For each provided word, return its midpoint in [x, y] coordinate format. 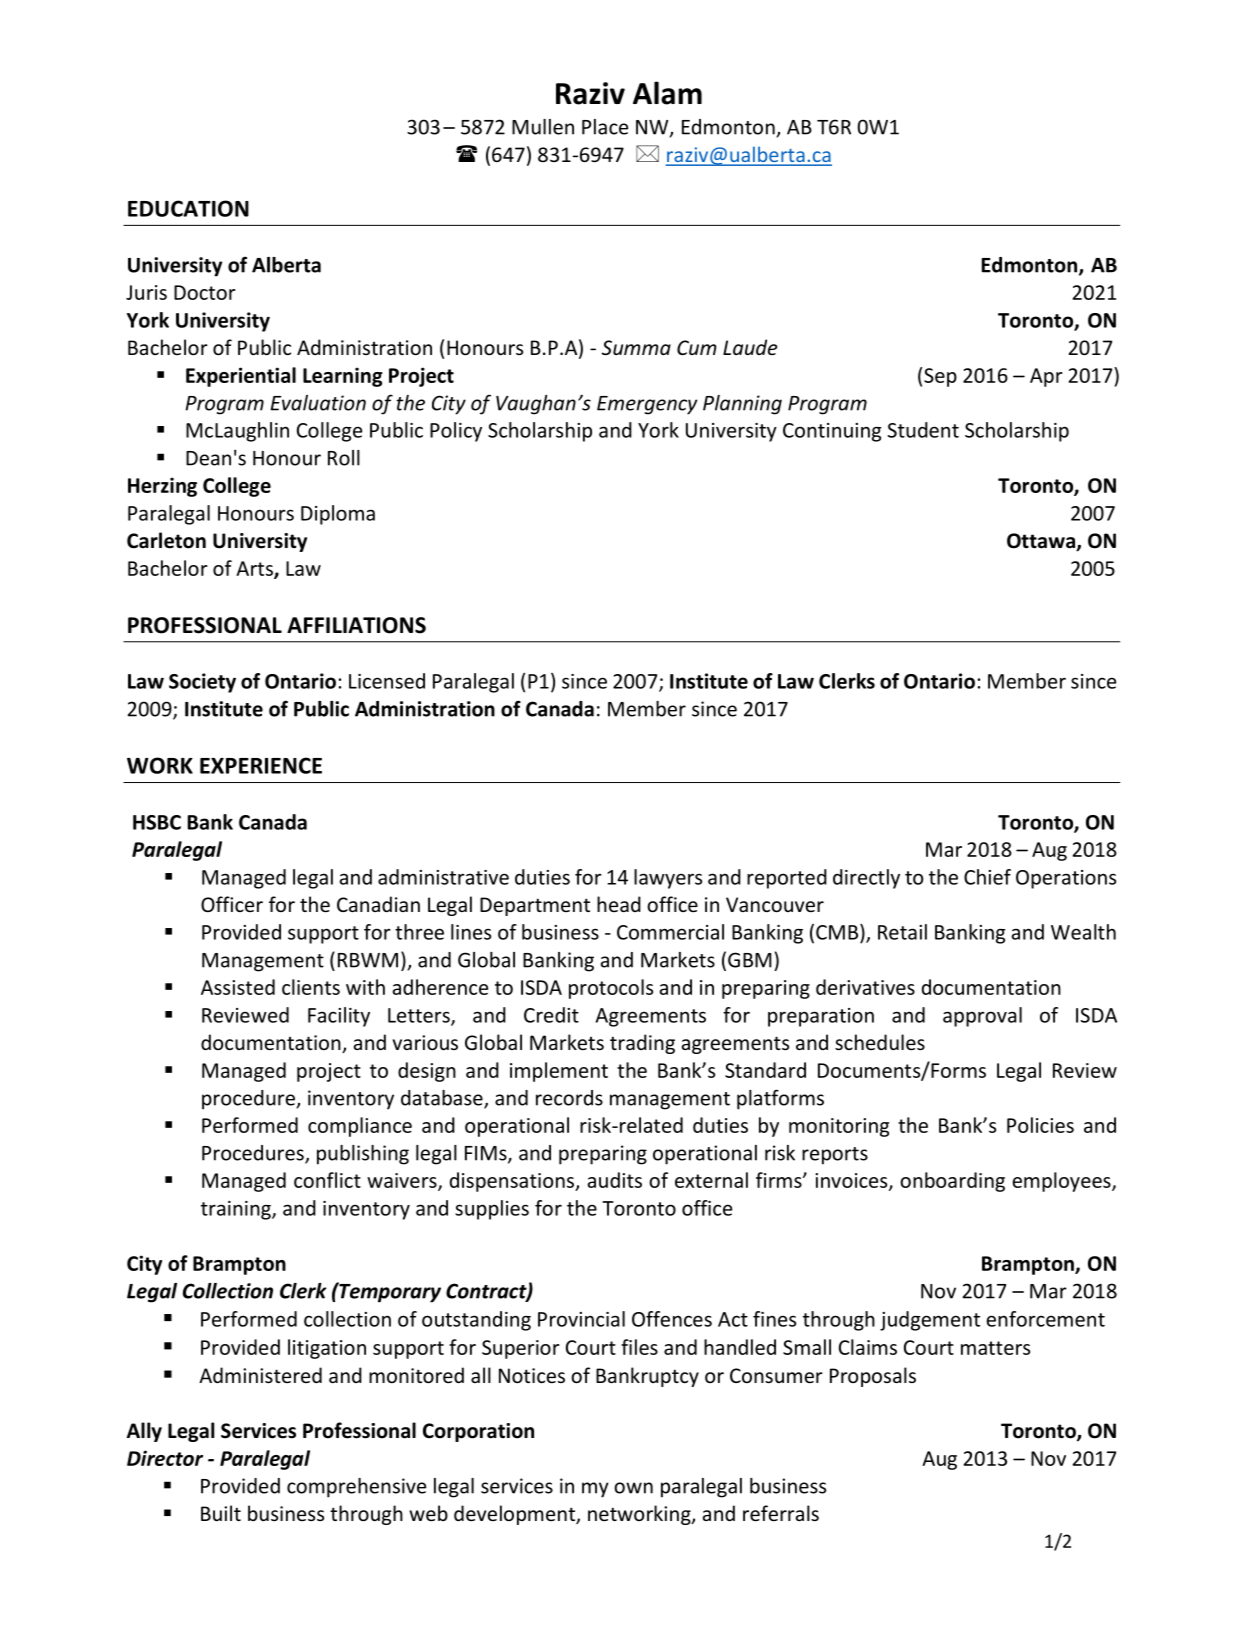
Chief [987, 877]
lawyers [668, 879]
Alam [667, 93]
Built [221, 1513]
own [633, 1488]
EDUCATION [188, 208]
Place [605, 127]
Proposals [873, 1377]
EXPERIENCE [261, 765]
